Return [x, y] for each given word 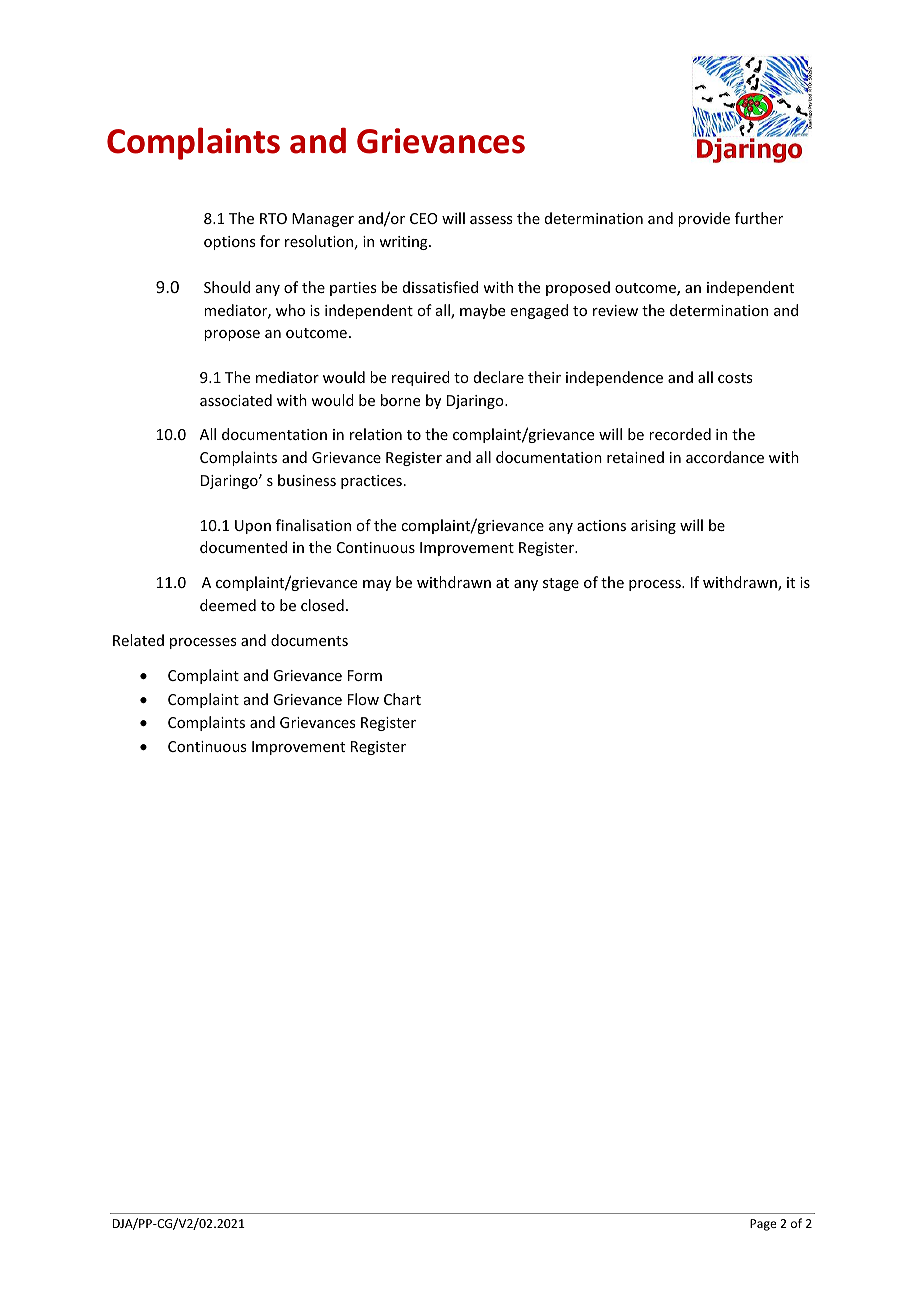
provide [704, 219]
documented [243, 547]
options [229, 243]
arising [653, 527]
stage [561, 584]
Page [763, 1225]
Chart [402, 699]
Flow [363, 699]
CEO [424, 218]
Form [365, 675]
